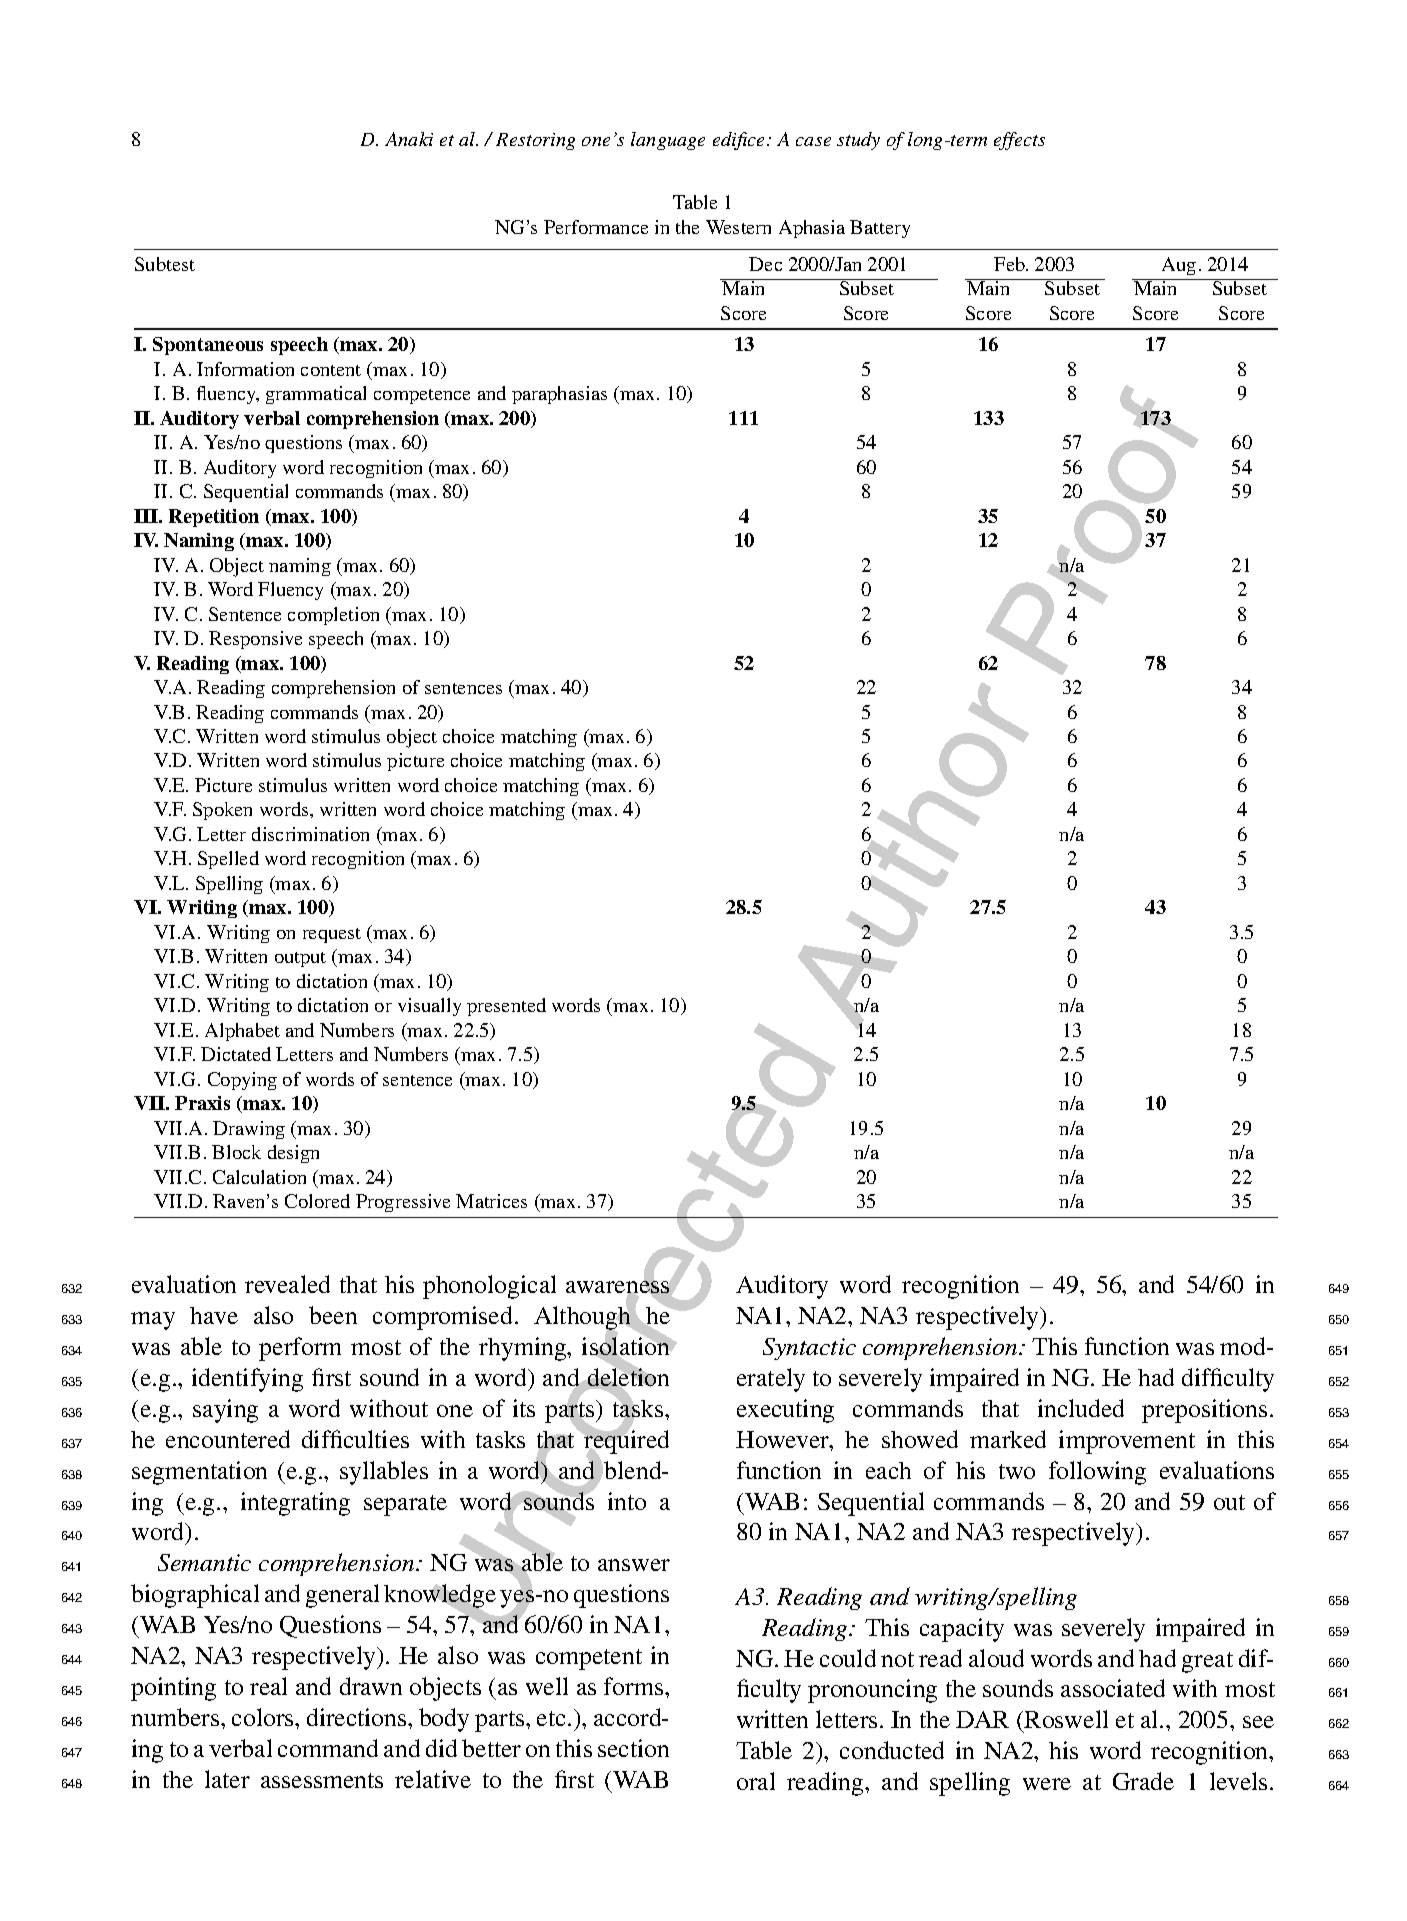 Image resolution: width=1407 pixels, height=1921 pixels. Describe the element at coordinates (1010, 264) in the screenshot. I see `Feb` at that location.
